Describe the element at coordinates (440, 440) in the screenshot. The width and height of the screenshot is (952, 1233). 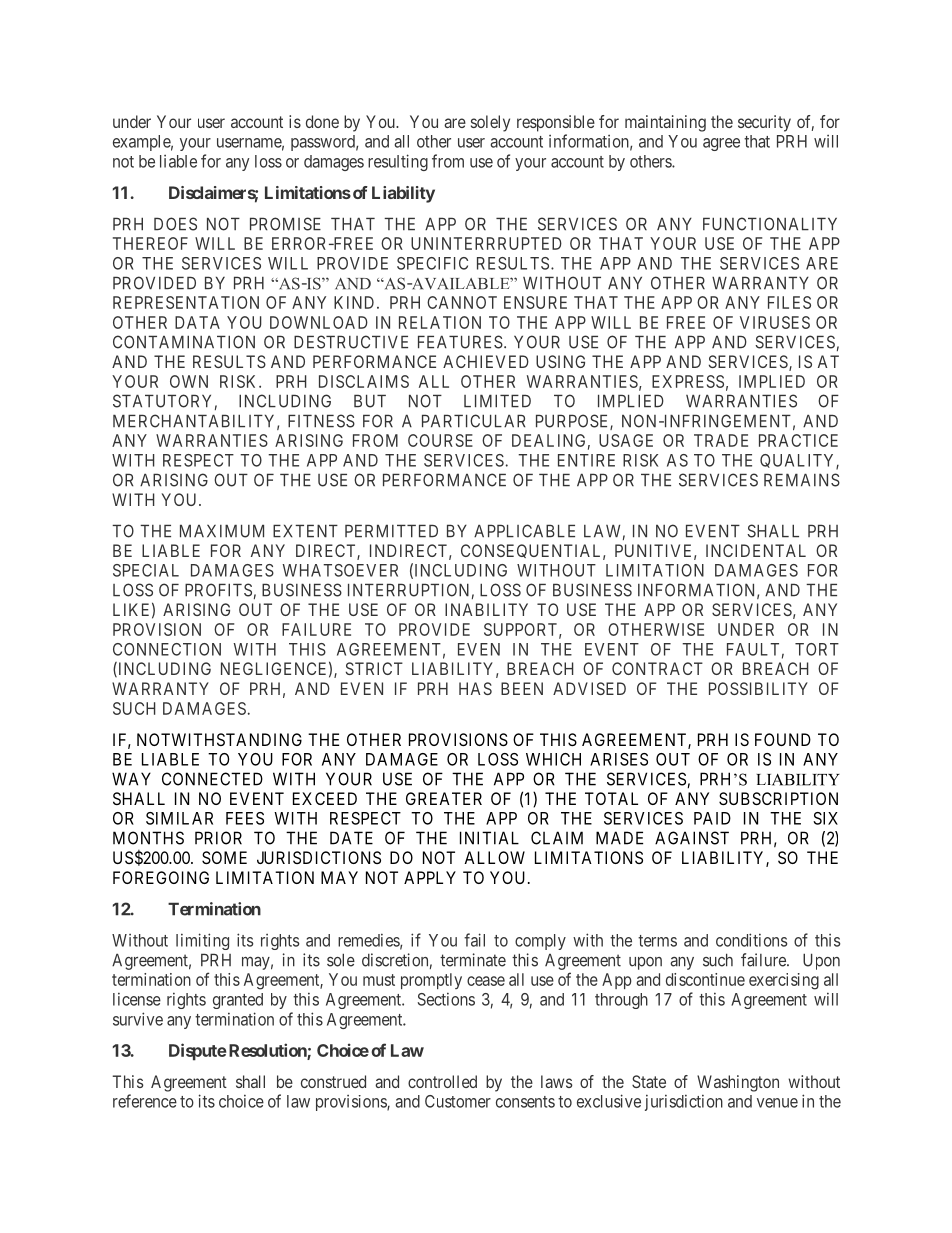
I see `COURSE` at that location.
